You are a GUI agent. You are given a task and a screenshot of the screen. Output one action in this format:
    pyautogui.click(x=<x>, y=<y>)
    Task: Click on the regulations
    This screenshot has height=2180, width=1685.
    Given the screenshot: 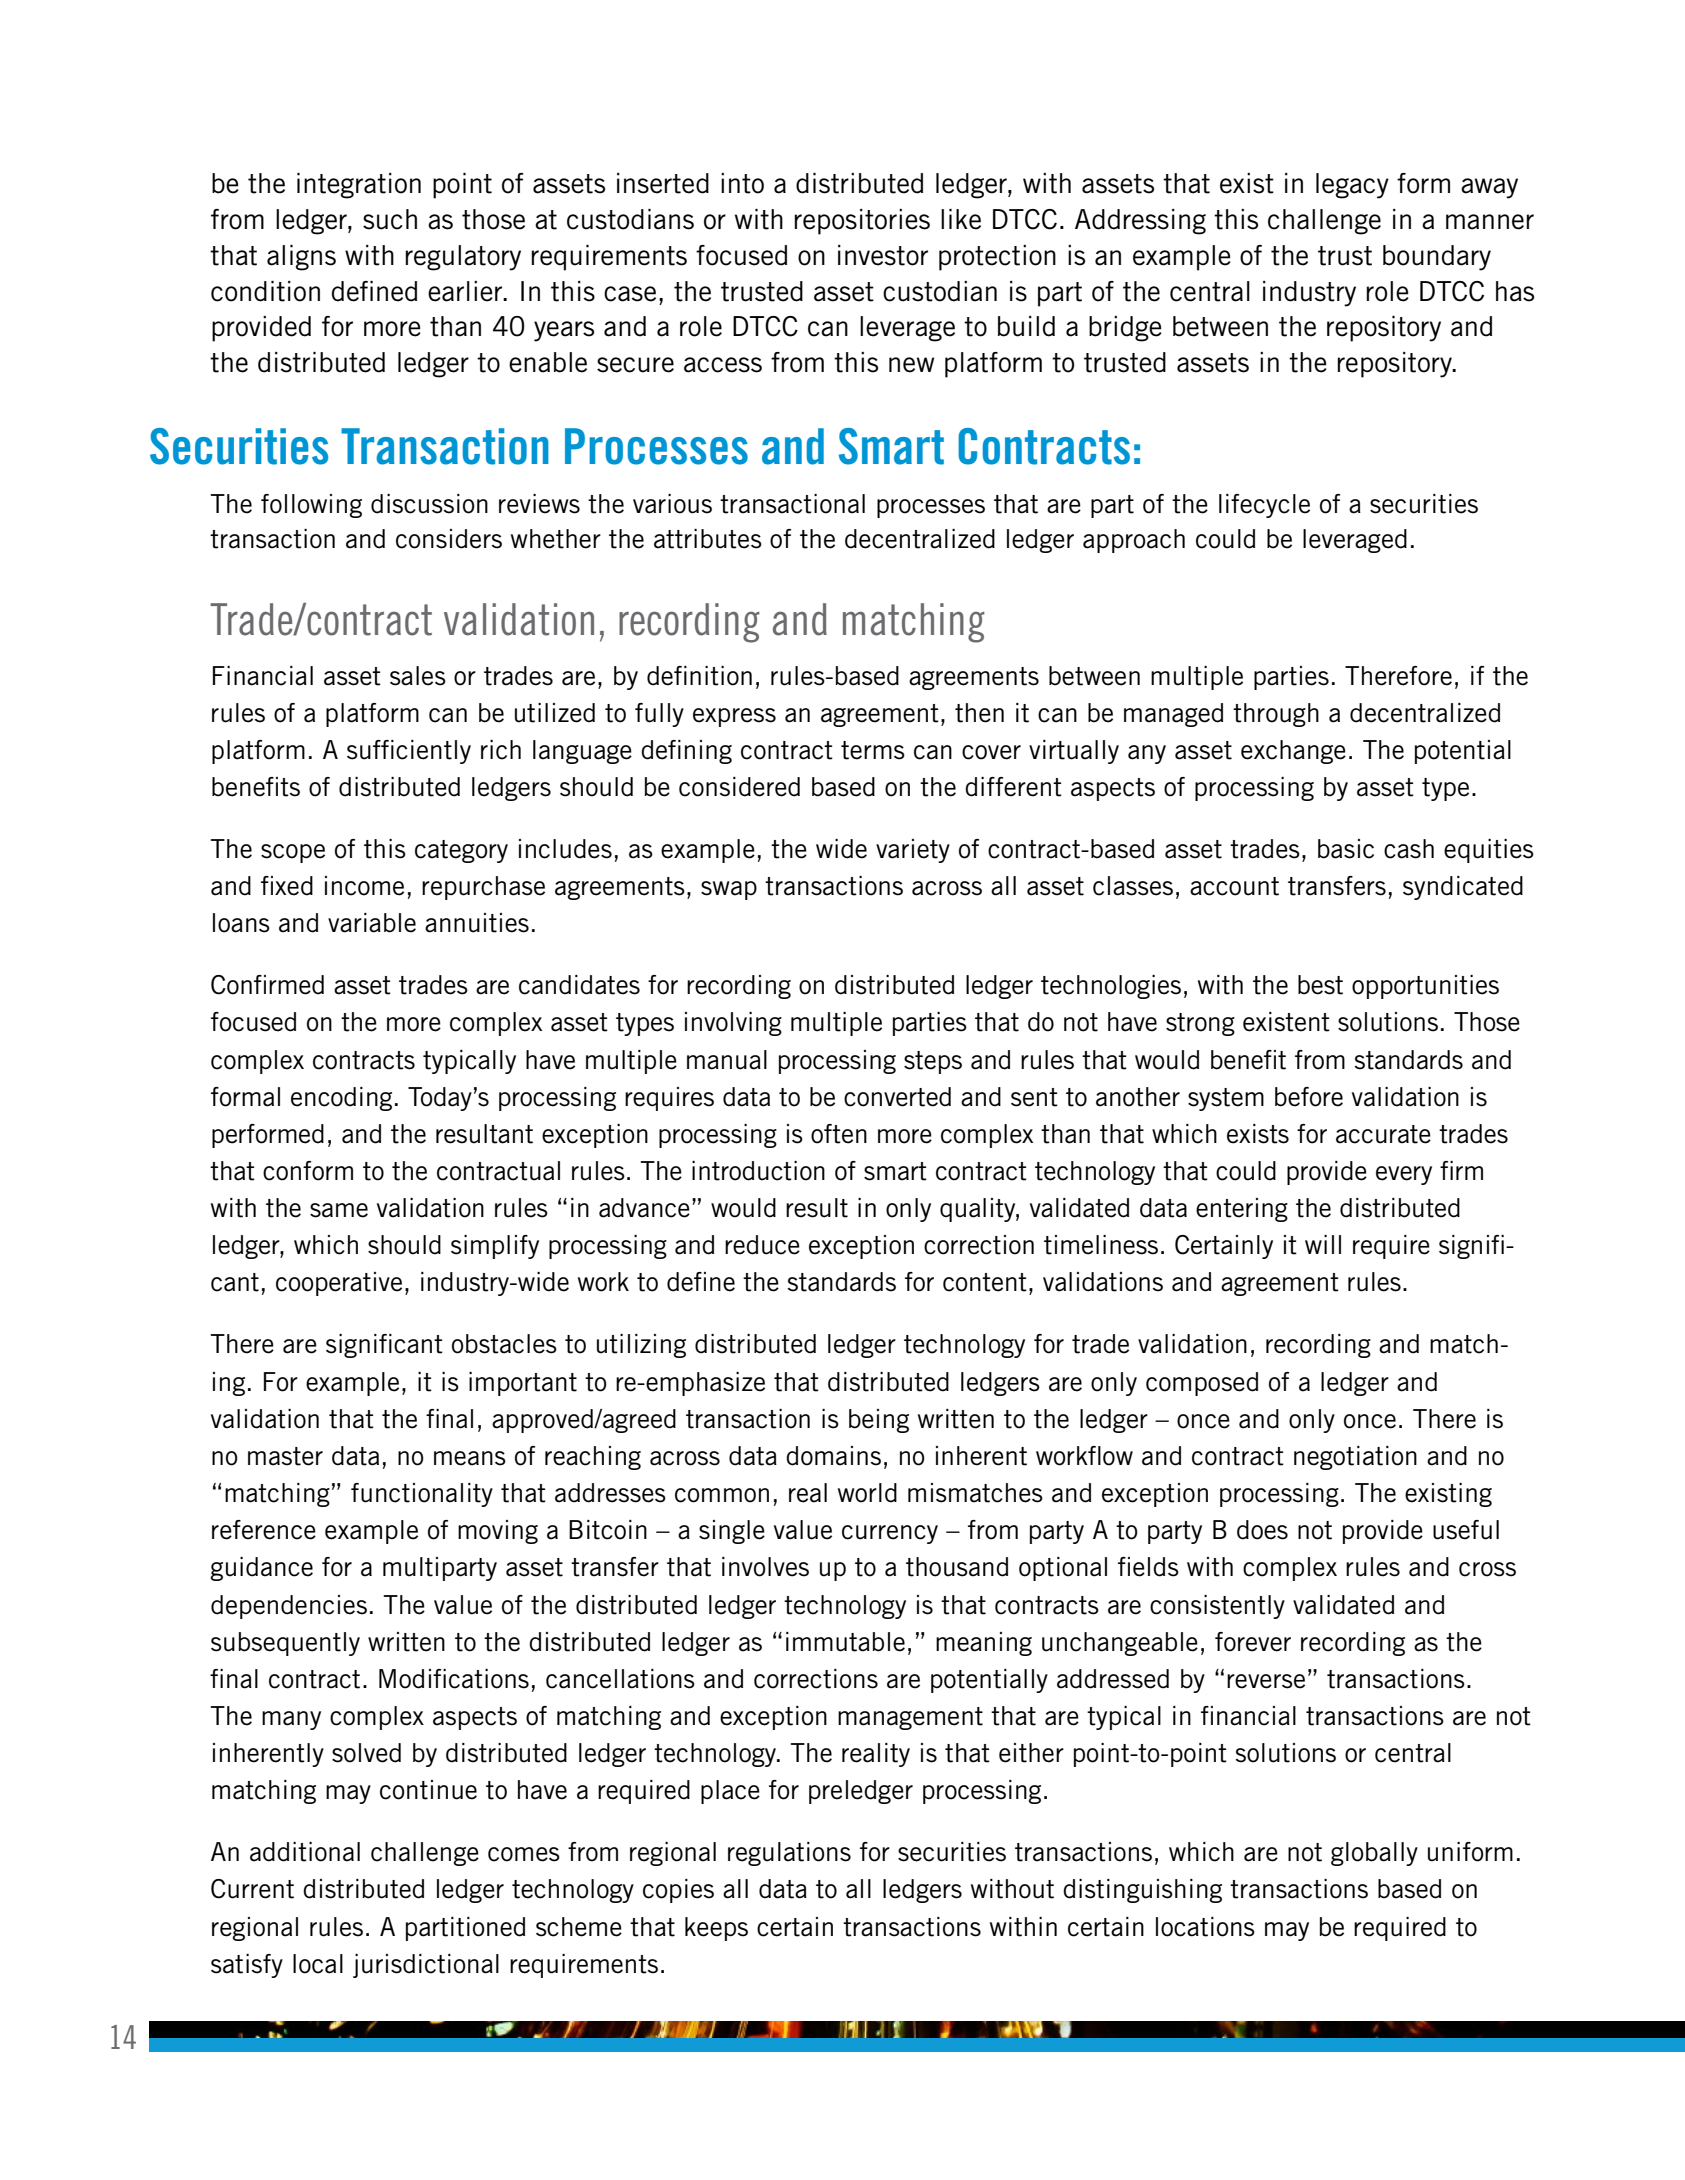 What is the action you would take?
    pyautogui.click(x=789, y=1854)
